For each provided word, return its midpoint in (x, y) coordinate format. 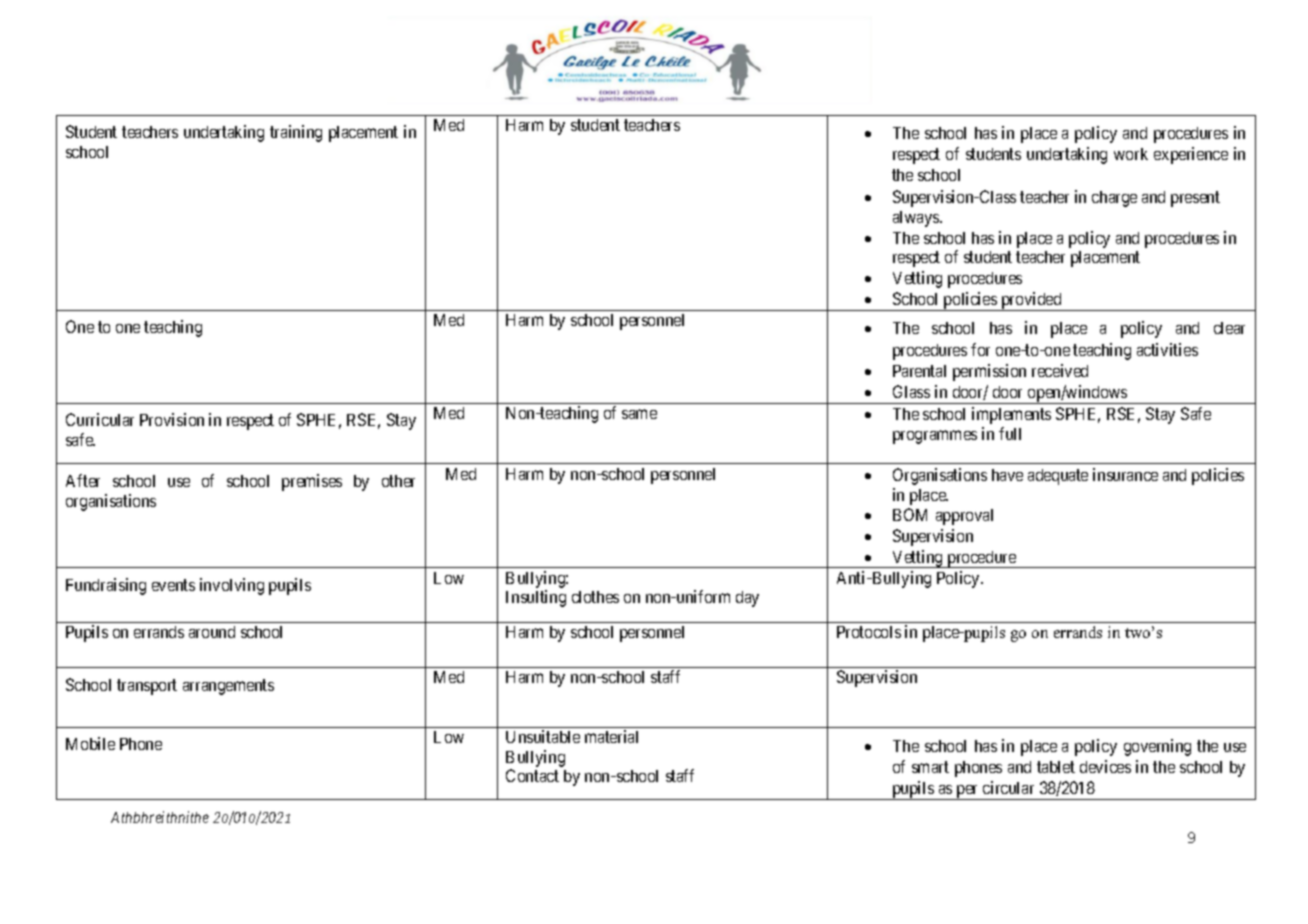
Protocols (869, 632)
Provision (172, 419)
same (639, 414)
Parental (919, 371)
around (212, 632)
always (917, 219)
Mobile (90, 743)
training (296, 133)
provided (1031, 301)
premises (312, 482)
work (1131, 154)
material (611, 736)
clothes (595, 597)
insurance (1125, 474)
